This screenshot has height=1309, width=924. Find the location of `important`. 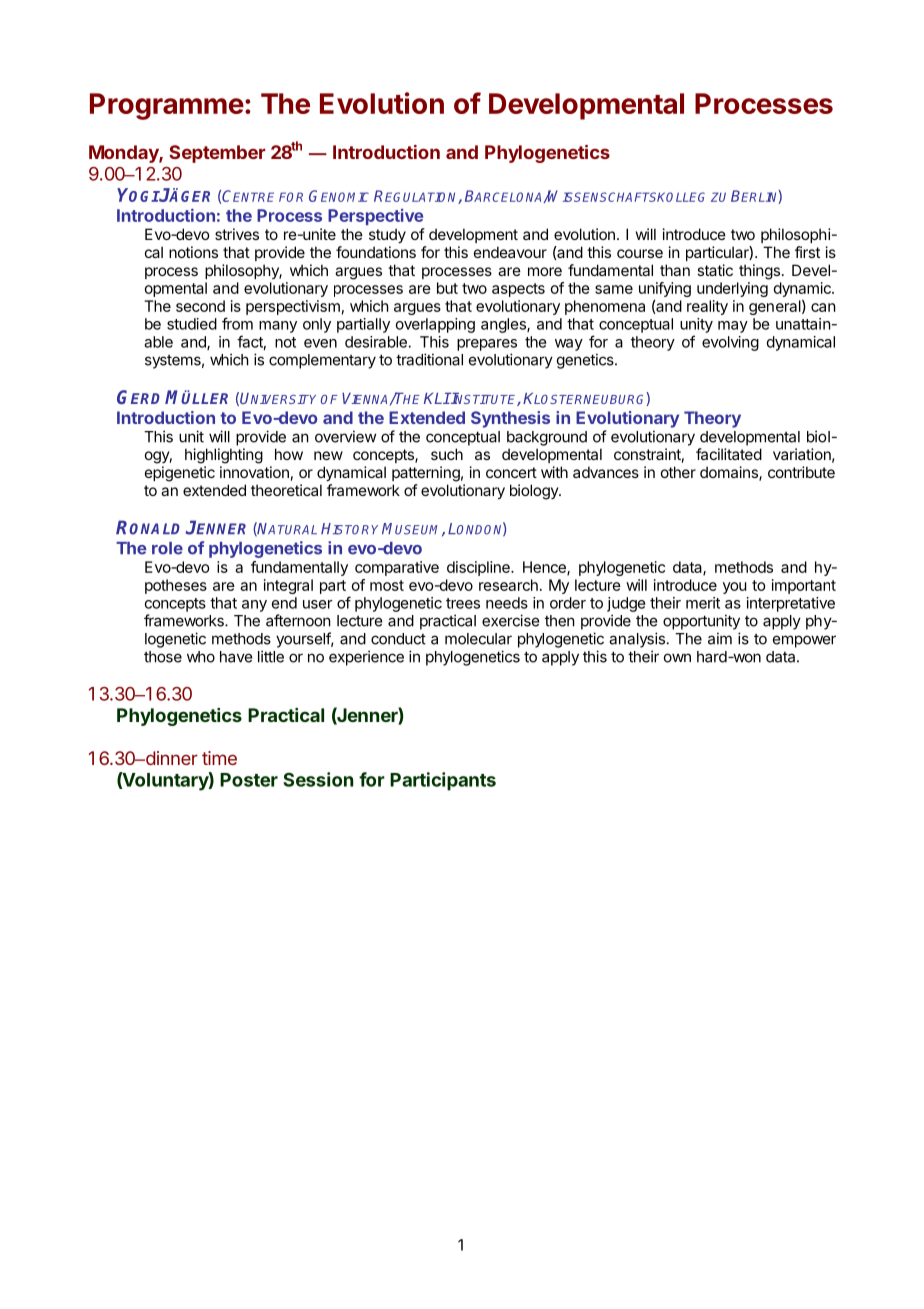

important is located at coordinates (804, 586).
